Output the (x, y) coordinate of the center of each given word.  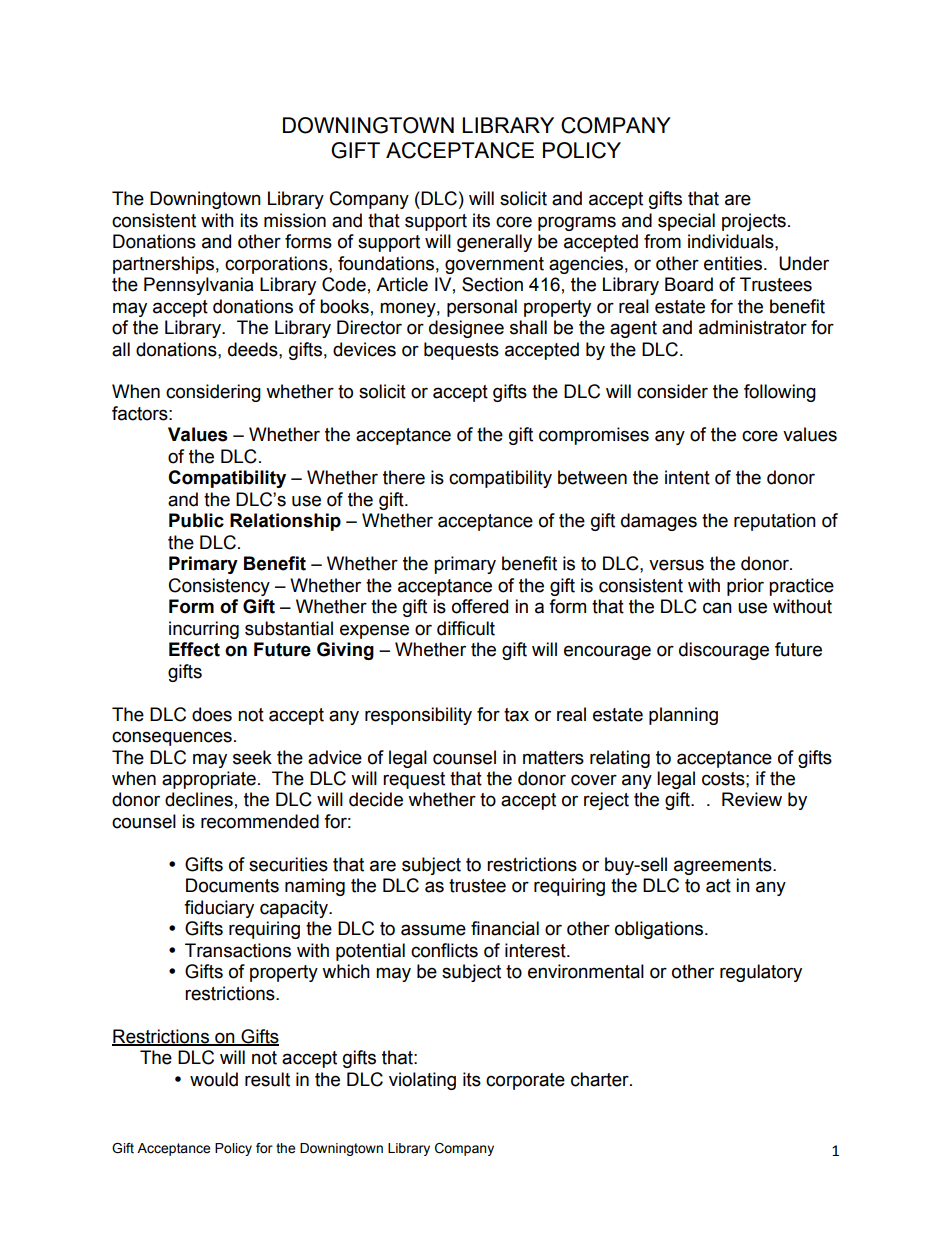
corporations (277, 265)
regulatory (761, 973)
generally (494, 243)
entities (734, 263)
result (267, 1079)
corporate (525, 1081)
